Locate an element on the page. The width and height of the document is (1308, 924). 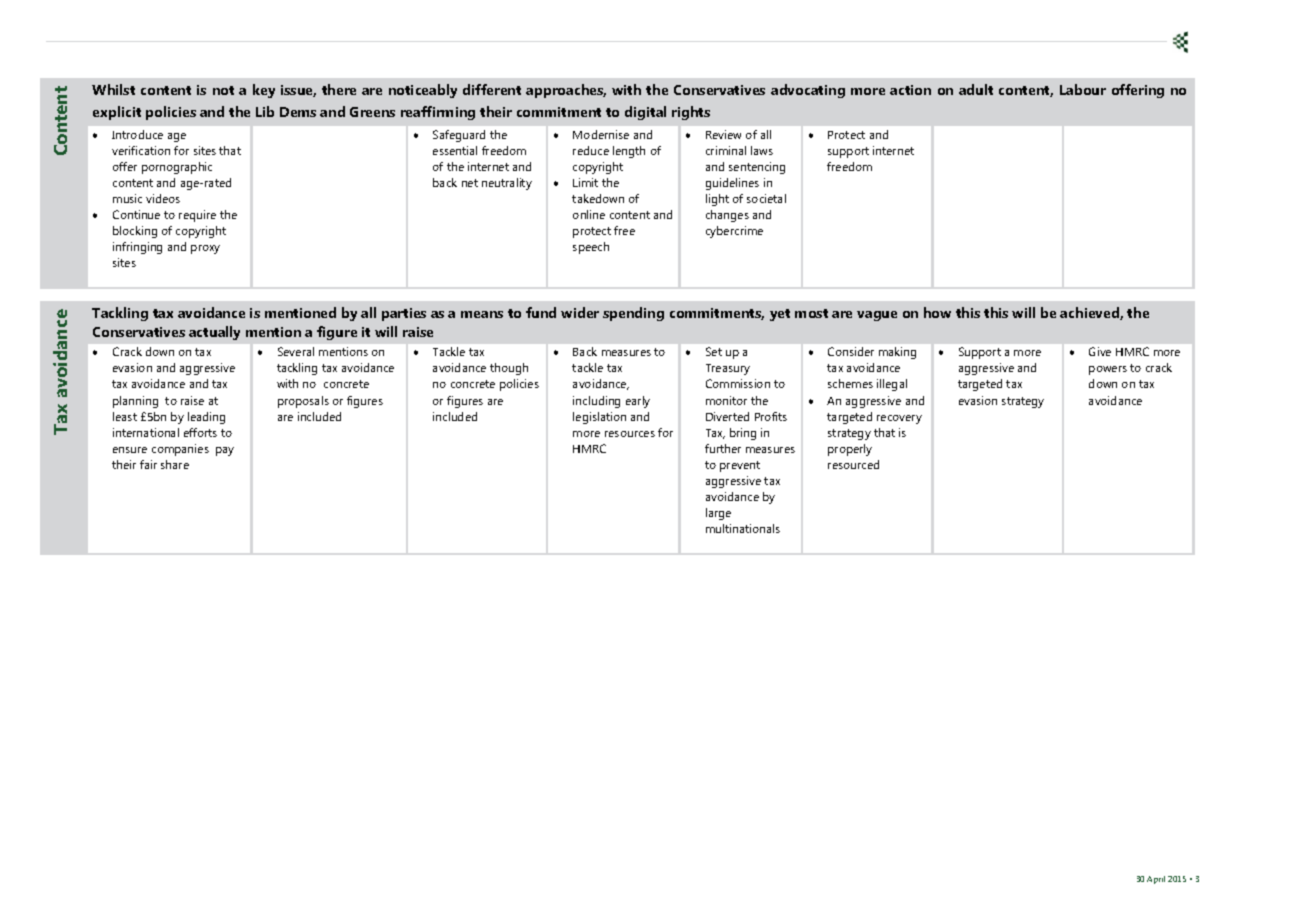
Several is located at coordinates (296, 351).
